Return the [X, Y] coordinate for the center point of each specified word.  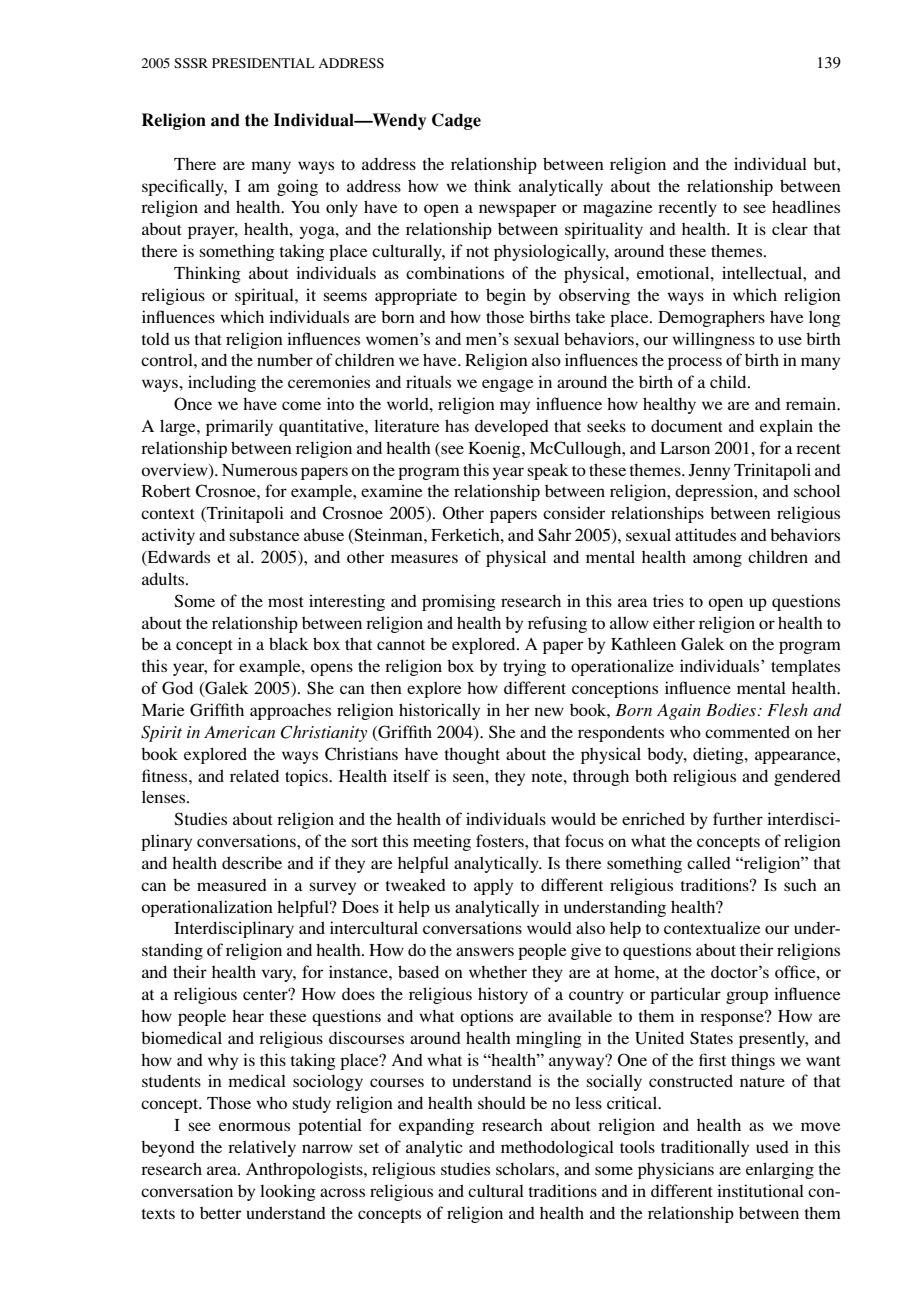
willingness [713, 340]
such [800, 885]
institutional [760, 1190]
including [222, 383]
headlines [806, 206]
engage [507, 385]
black [289, 643]
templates [805, 667]
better [220, 1213]
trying [524, 667]
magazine [617, 208]
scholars [526, 1168]
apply [493, 886]
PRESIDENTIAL [263, 63]
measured [232, 885]
